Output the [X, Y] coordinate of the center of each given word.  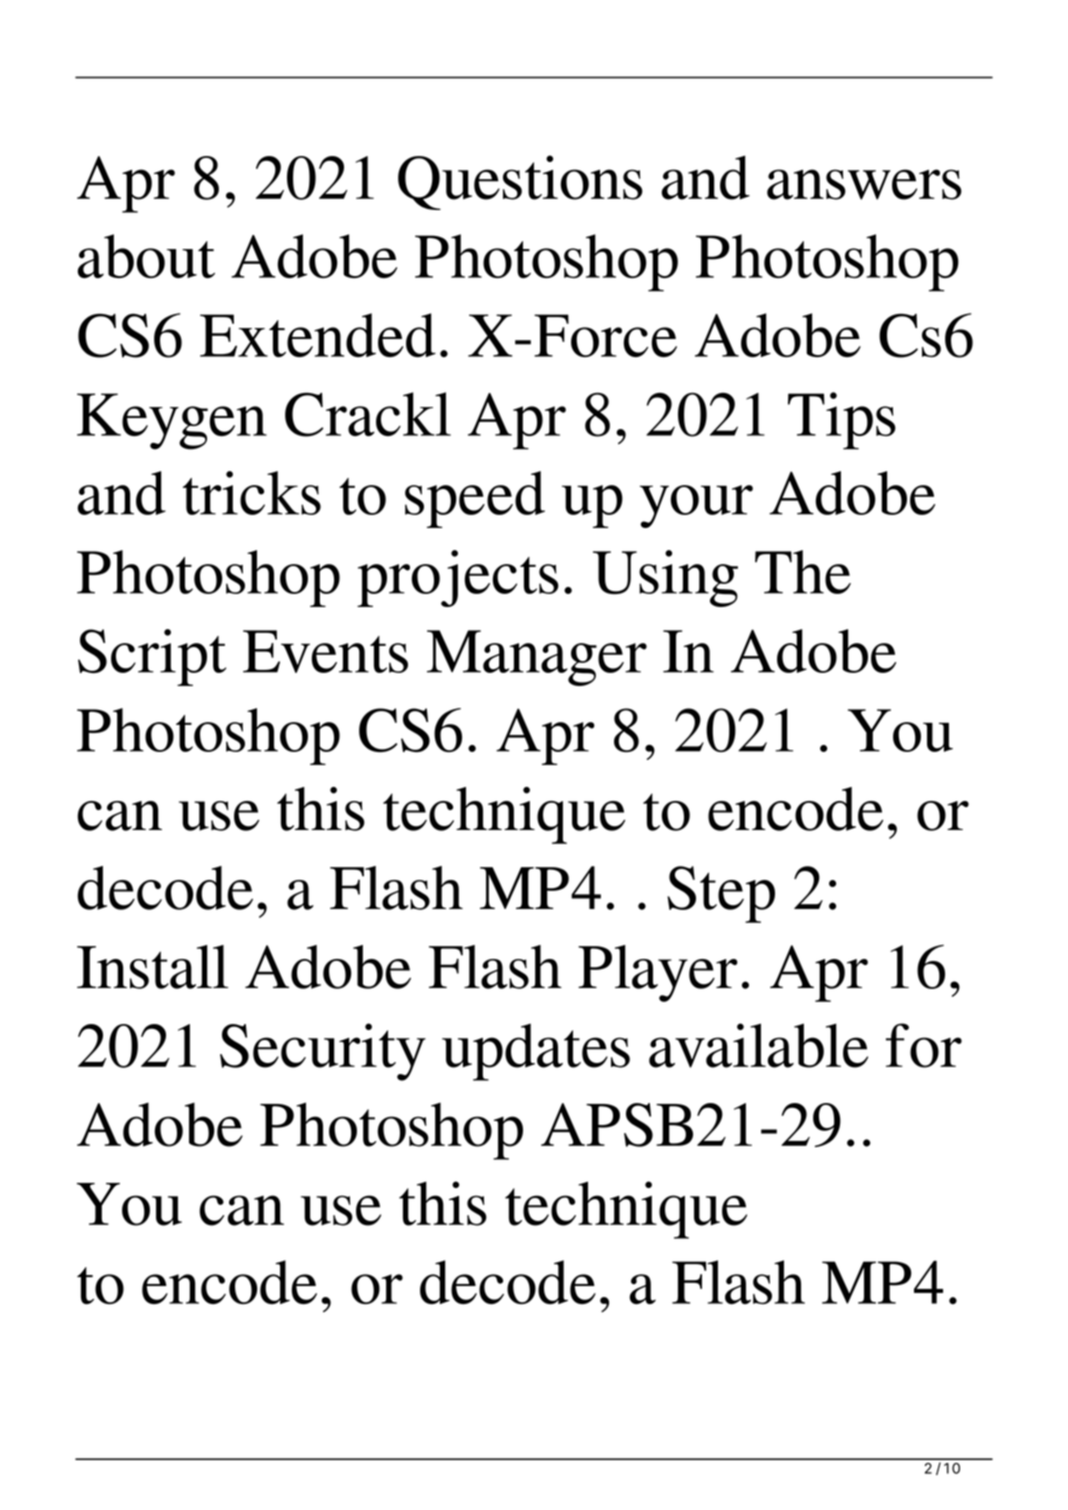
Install [152, 967]
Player [658, 973]
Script [152, 657]
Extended [318, 335]
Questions [520, 182]
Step [721, 894]
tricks [252, 493]
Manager [537, 658]
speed [475, 499]
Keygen [172, 421]
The [803, 572]
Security [323, 1052]
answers [864, 184]
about [146, 256]
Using [665, 578]
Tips [842, 421]
